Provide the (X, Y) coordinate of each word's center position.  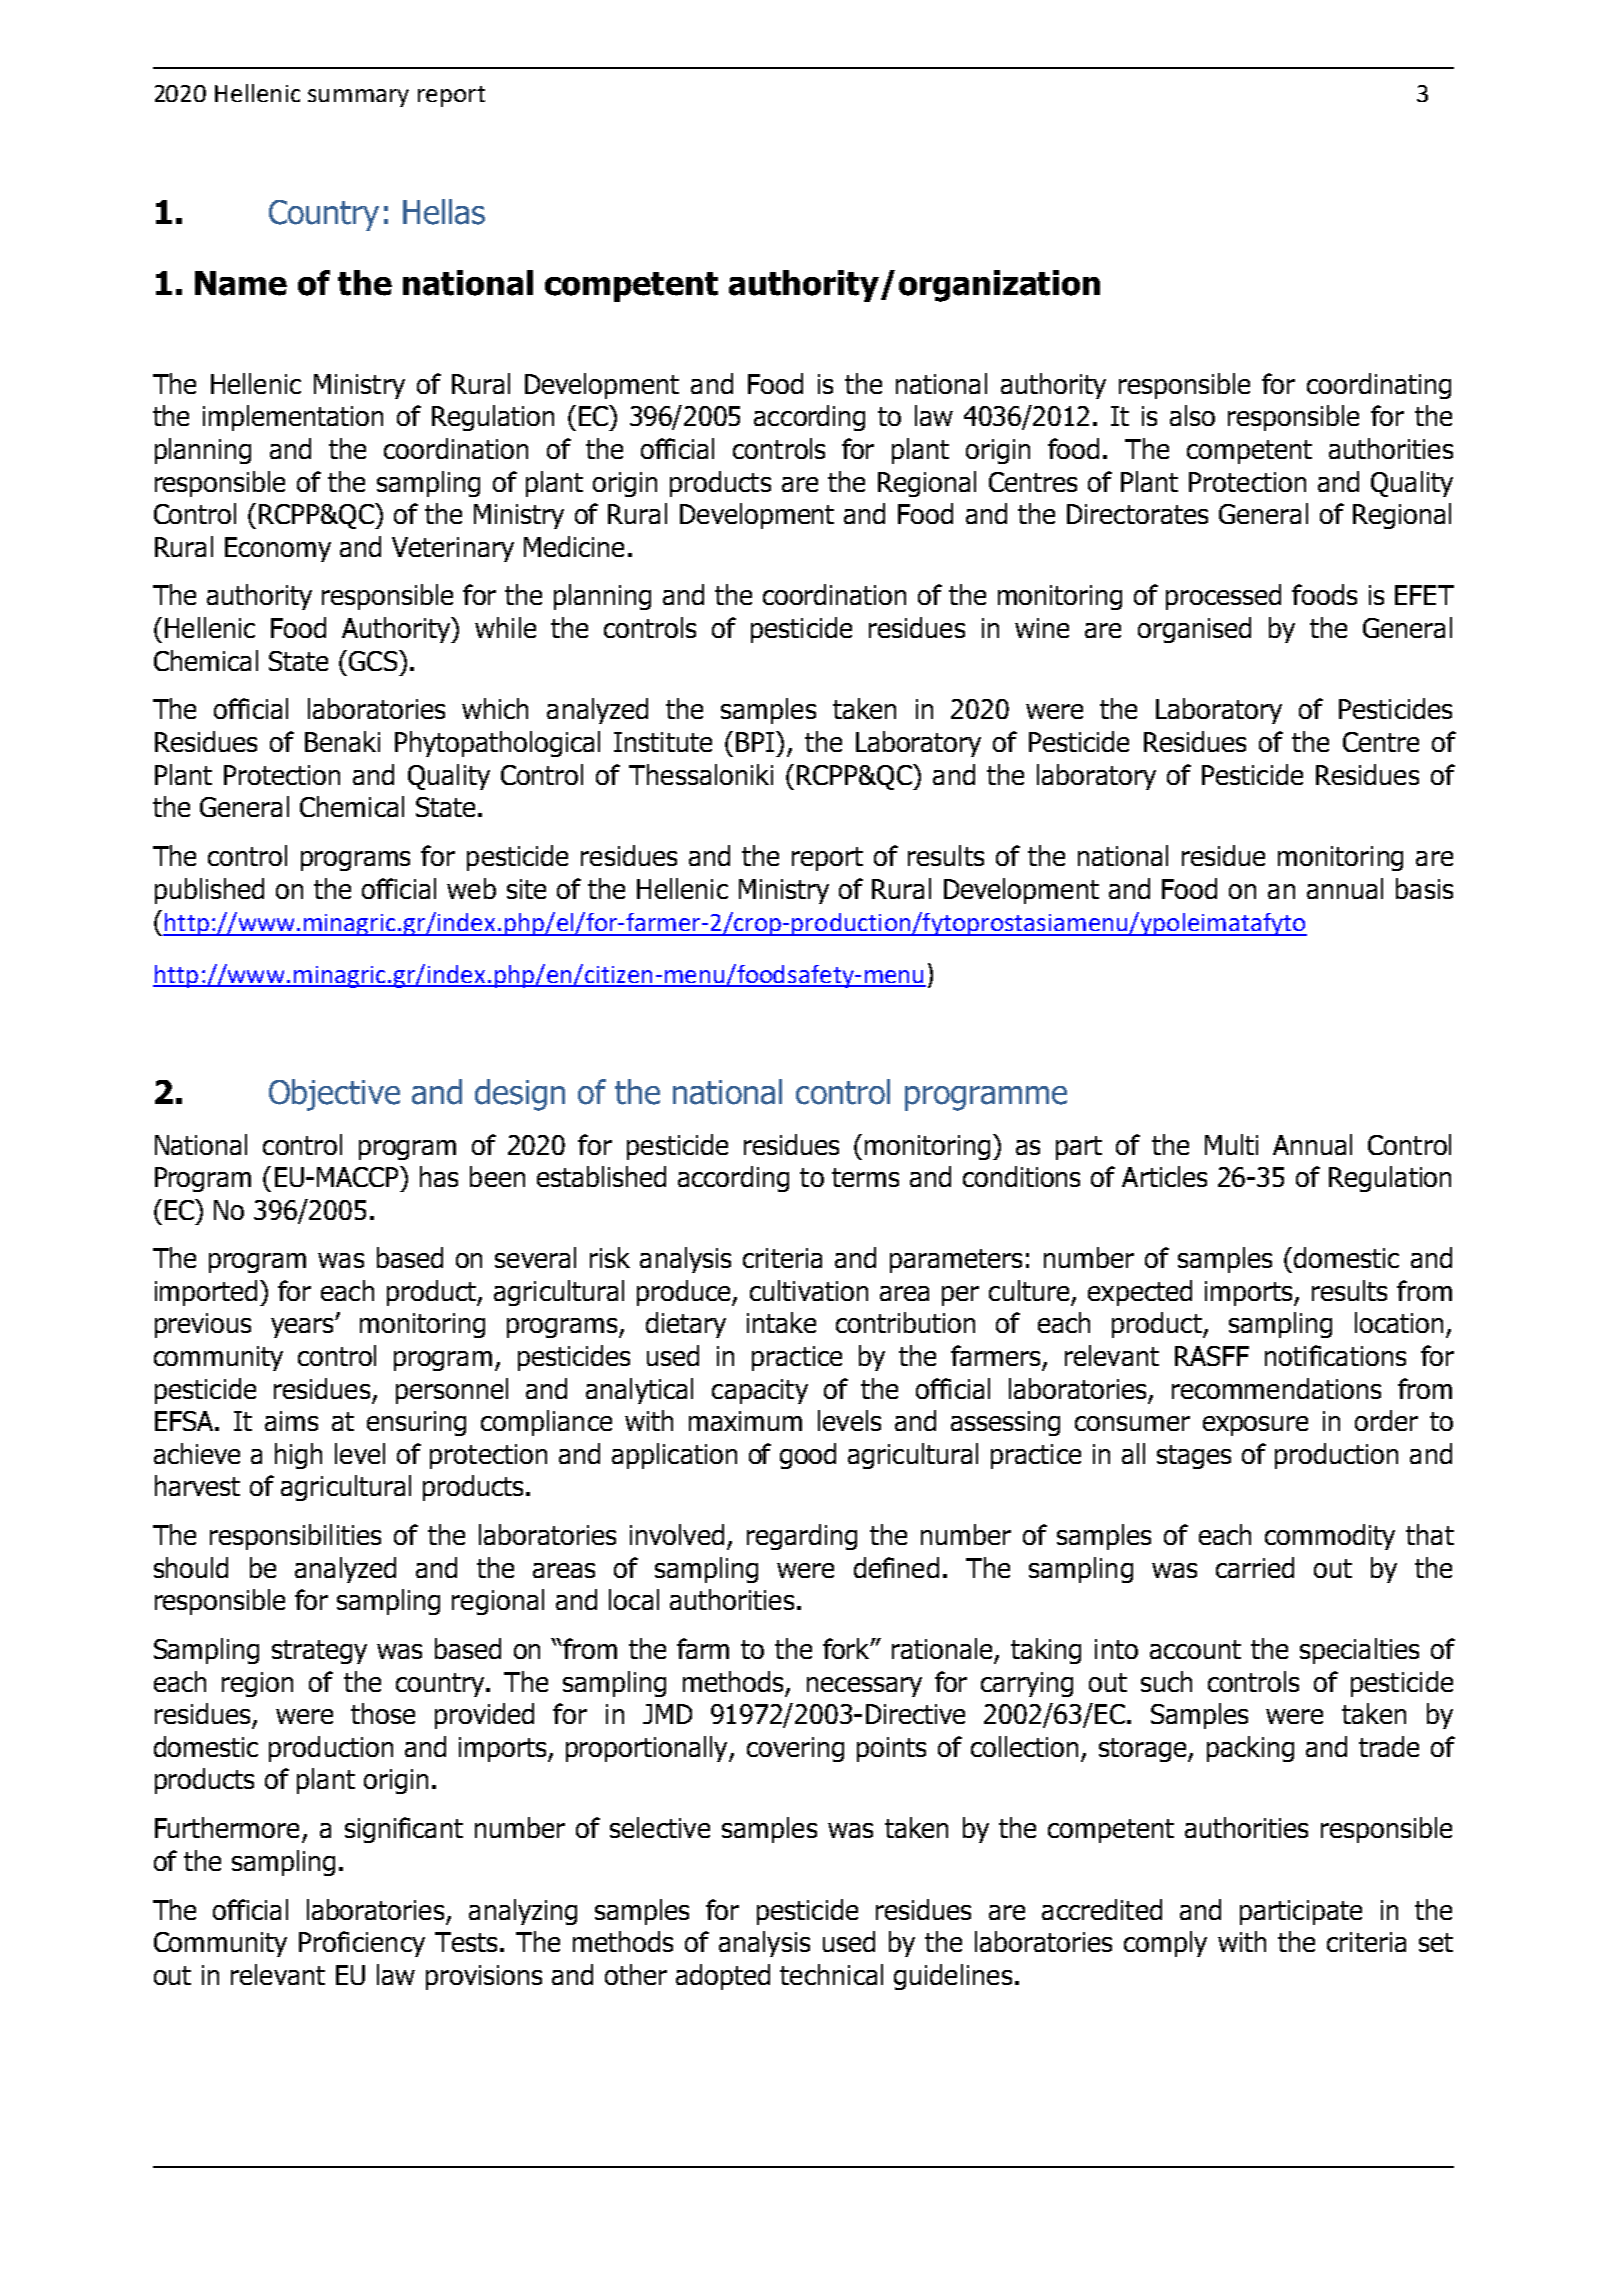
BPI (756, 741)
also (1192, 415)
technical (831, 1974)
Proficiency (362, 1944)
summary (358, 98)
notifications (1335, 1355)
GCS (374, 660)
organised (1194, 630)
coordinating (1379, 386)
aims (291, 1421)
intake (781, 1322)
